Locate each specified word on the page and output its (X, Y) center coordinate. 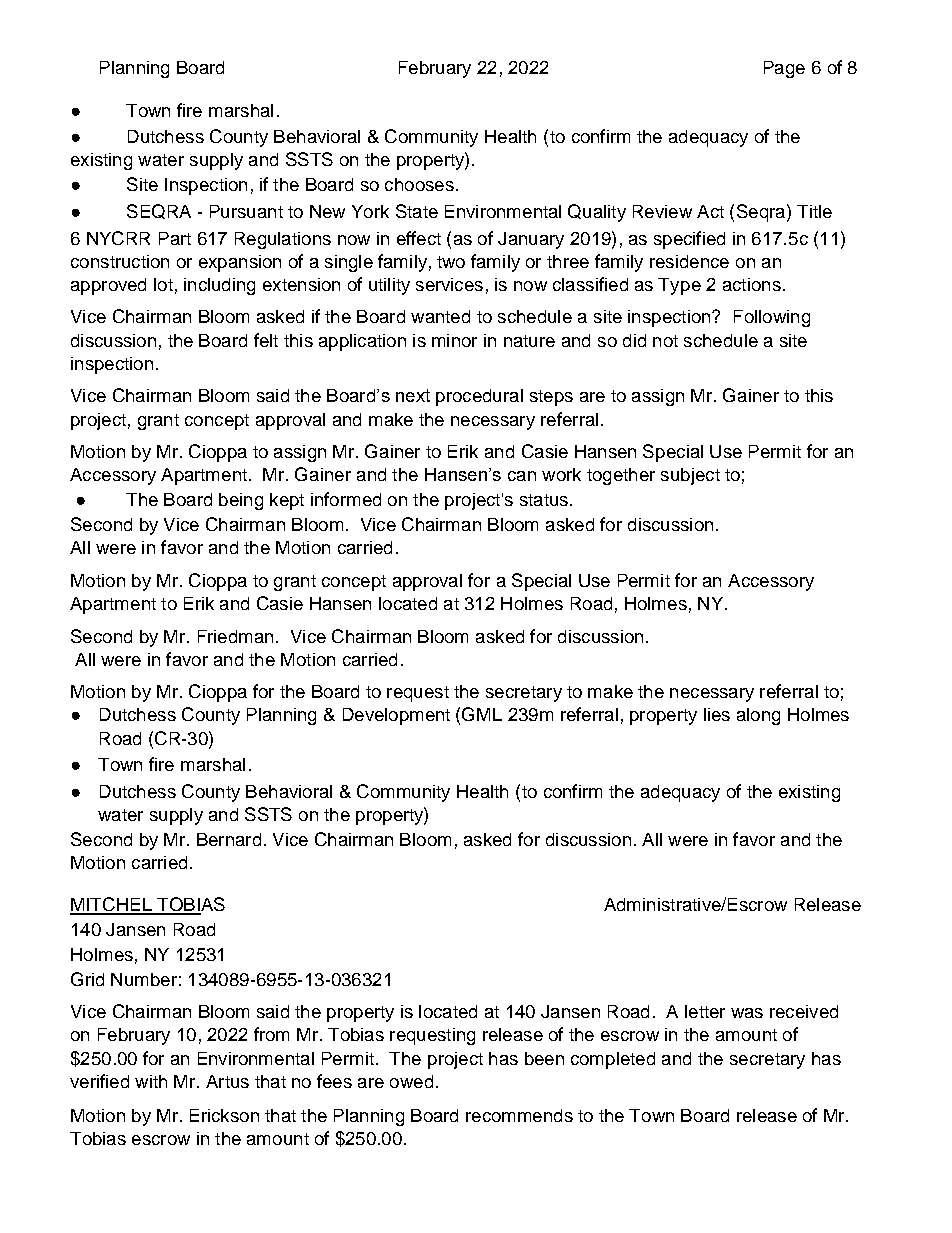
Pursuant (246, 211)
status (544, 500)
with (151, 1081)
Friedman (235, 636)
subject (690, 476)
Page (784, 69)
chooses (419, 184)
